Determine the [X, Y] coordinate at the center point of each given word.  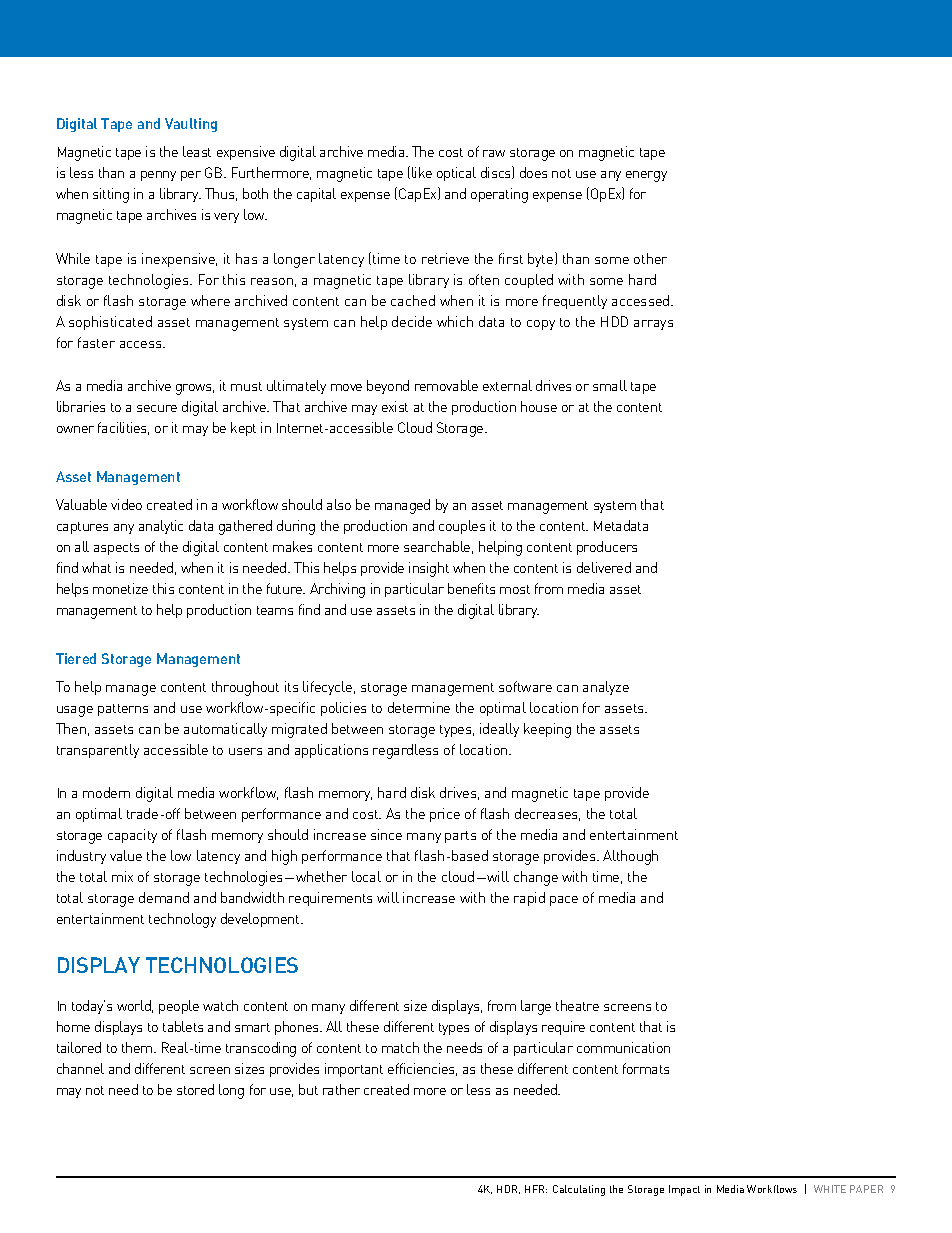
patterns [123, 710]
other [650, 258]
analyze [606, 688]
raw [494, 153]
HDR [508, 1189]
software [525, 686]
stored [195, 1089]
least [197, 151]
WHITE [830, 1189]
